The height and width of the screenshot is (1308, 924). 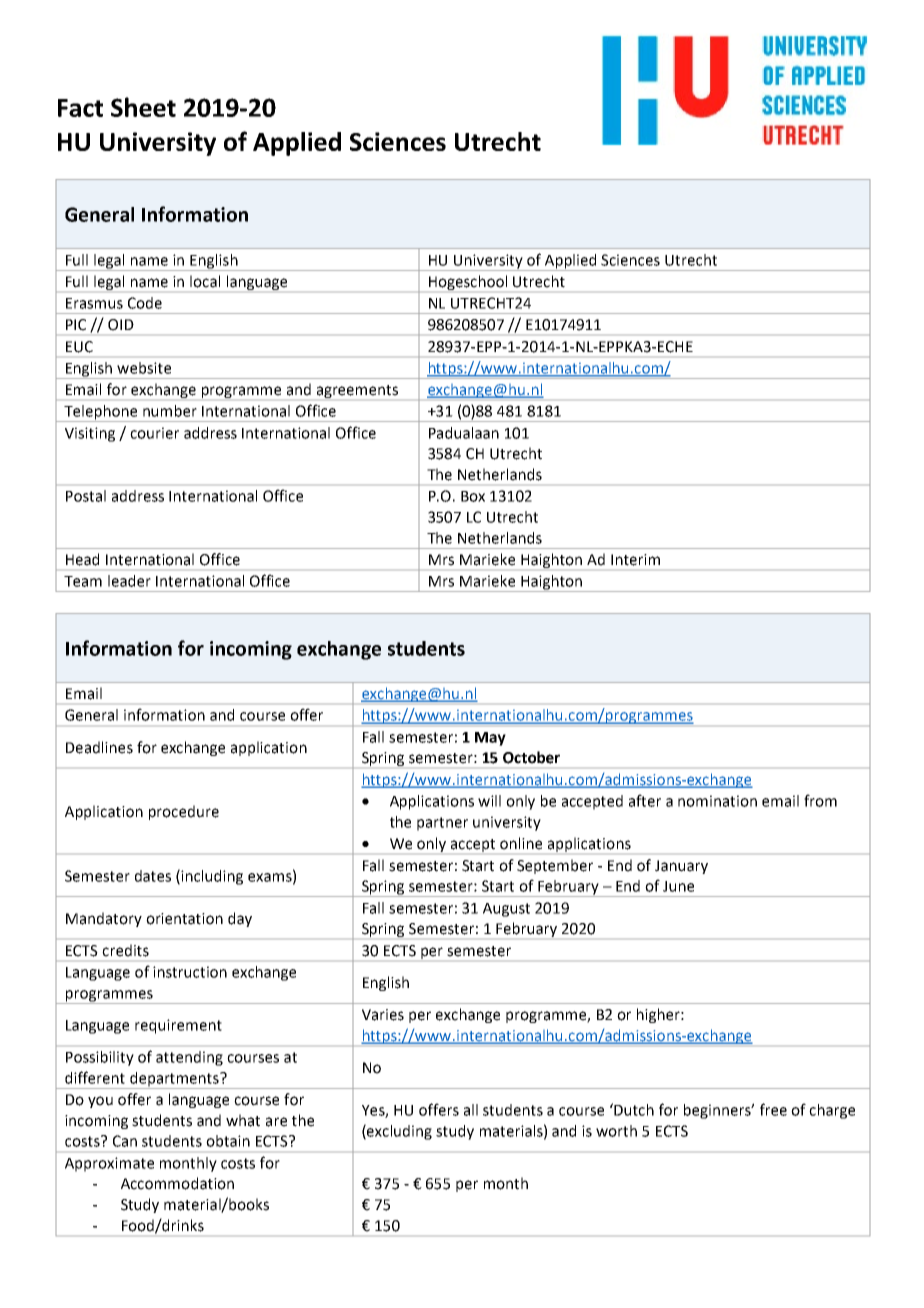 What do you see at coordinates (635, 560) in the screenshot?
I see `Interim` at bounding box center [635, 560].
